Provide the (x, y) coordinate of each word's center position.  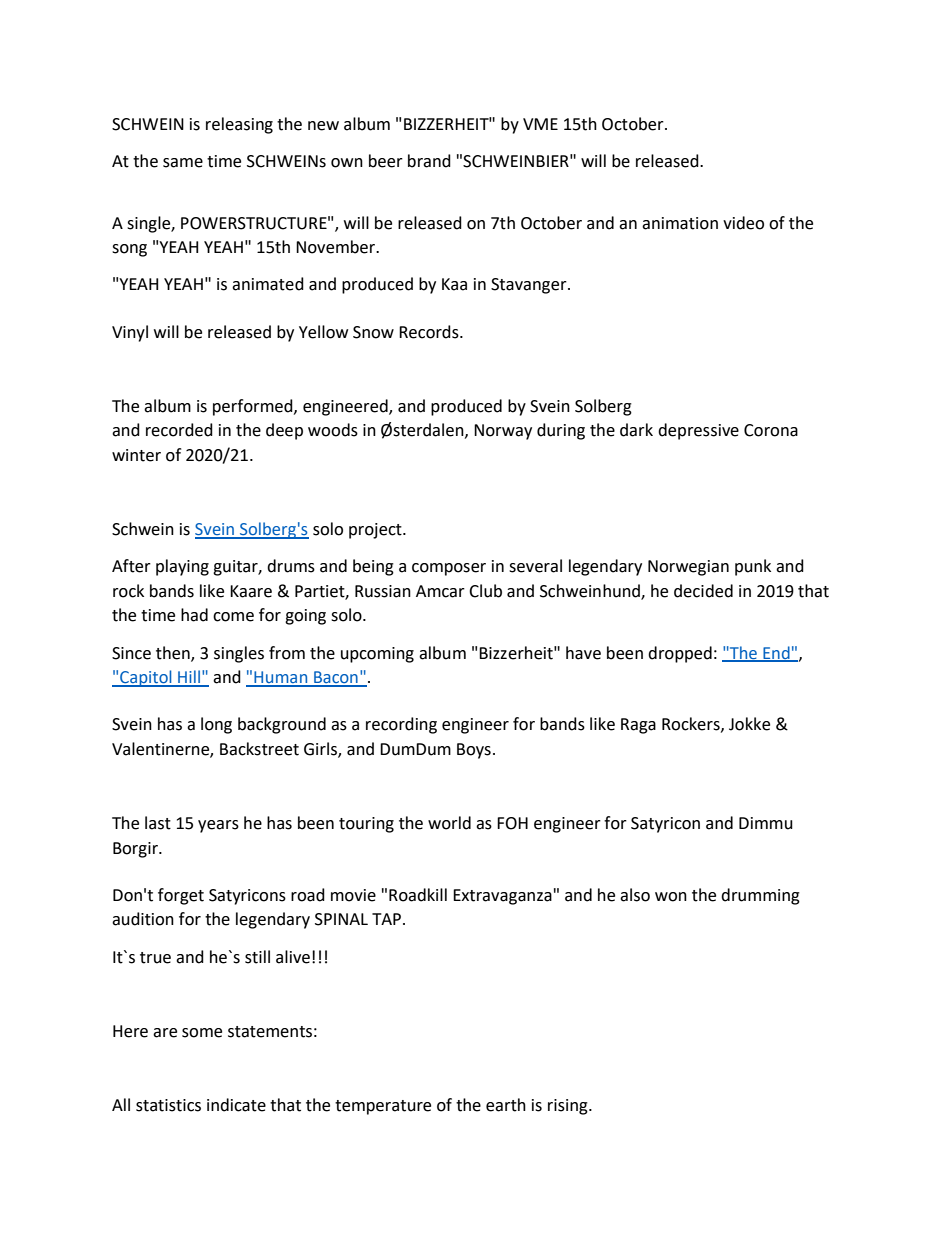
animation (680, 223)
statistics (168, 1105)
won (671, 897)
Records (430, 332)
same (183, 163)
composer (449, 569)
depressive (698, 431)
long (216, 725)
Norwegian (688, 568)
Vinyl (130, 333)
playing (182, 567)
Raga (638, 726)
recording (401, 725)
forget (181, 896)
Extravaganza (502, 897)
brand (429, 161)
